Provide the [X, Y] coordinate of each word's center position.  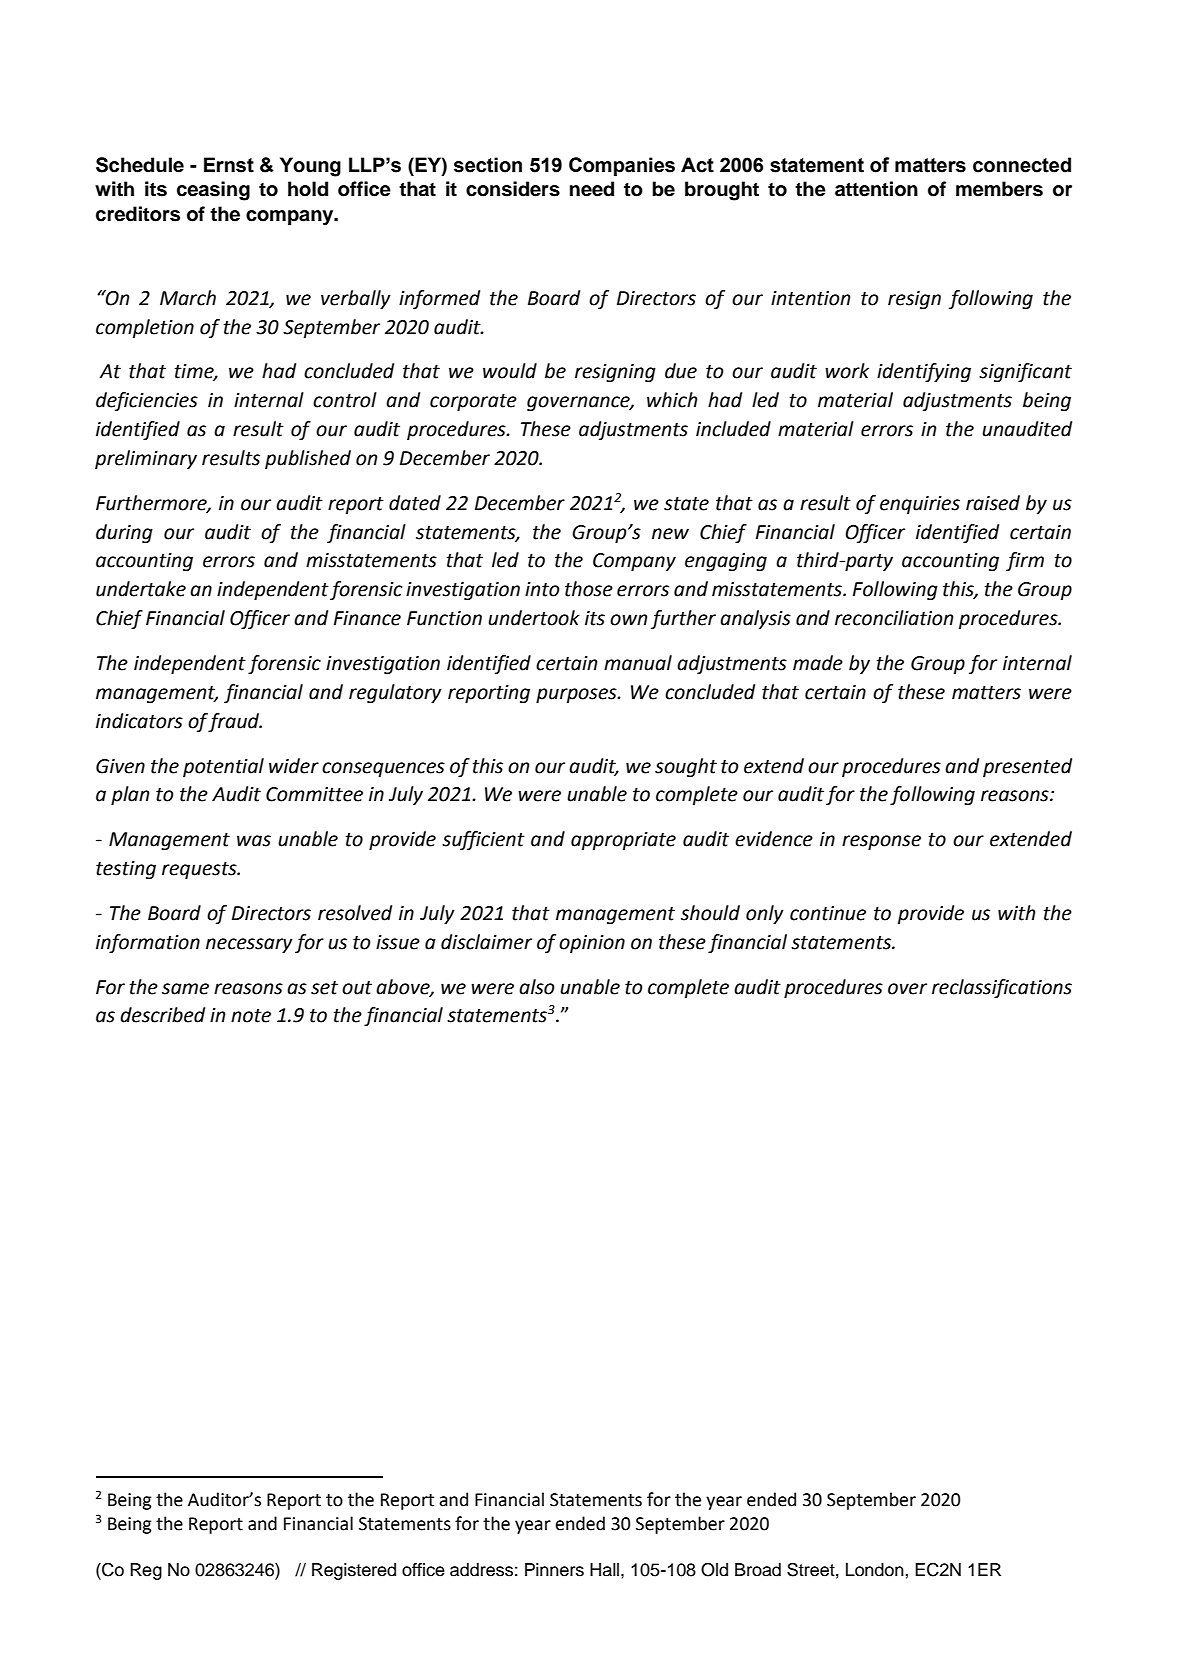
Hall [606, 1570]
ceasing [213, 191]
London [876, 1570]
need [592, 189]
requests [200, 870]
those [589, 589]
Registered [354, 1571]
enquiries [920, 505]
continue [828, 913]
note [251, 1016]
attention [876, 189]
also [537, 987]
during [124, 533]
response [881, 842]
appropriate [623, 841]
